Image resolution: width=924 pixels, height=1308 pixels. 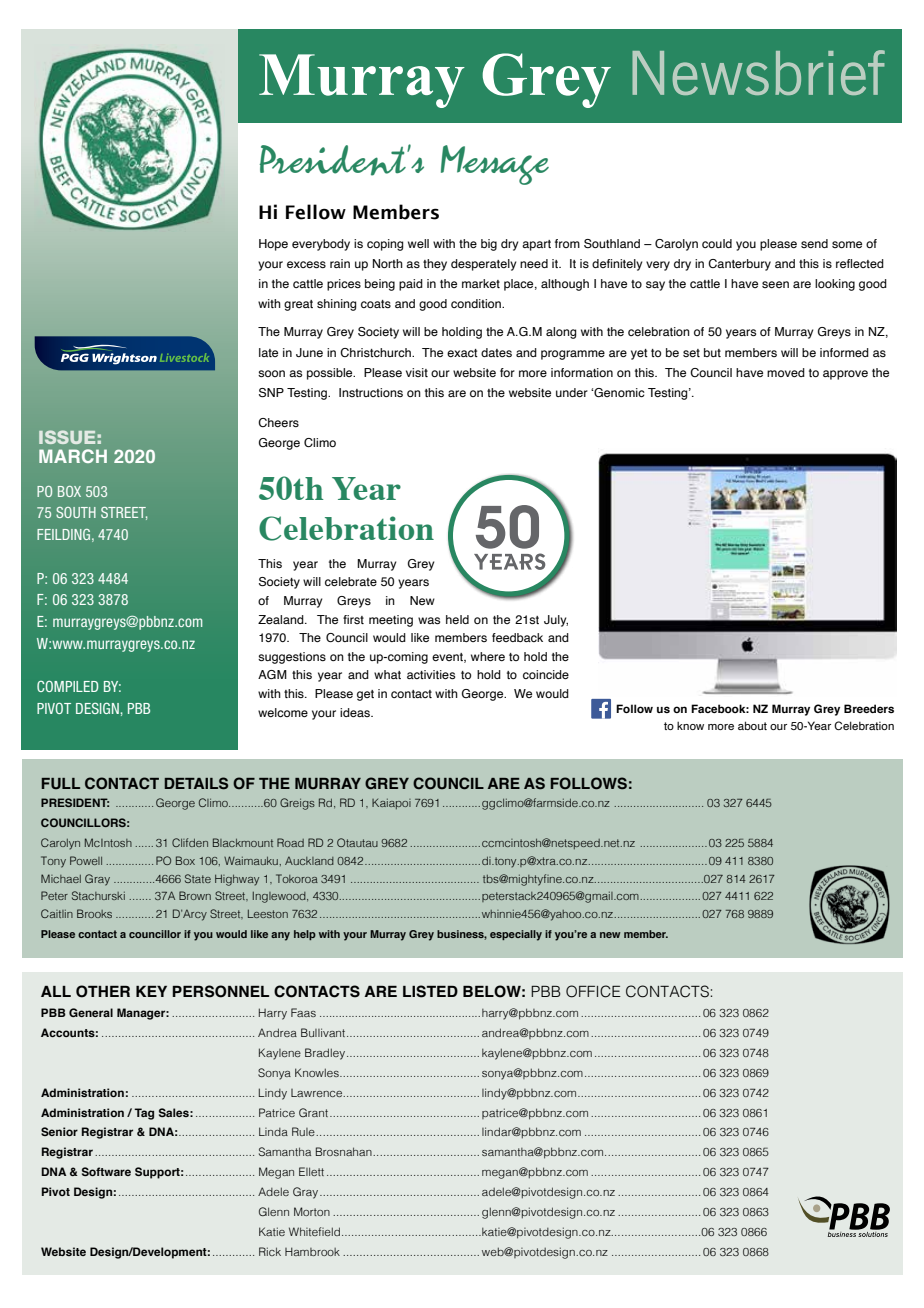 What do you see at coordinates (273, 245) in the screenshot?
I see `Hope` at bounding box center [273, 245].
